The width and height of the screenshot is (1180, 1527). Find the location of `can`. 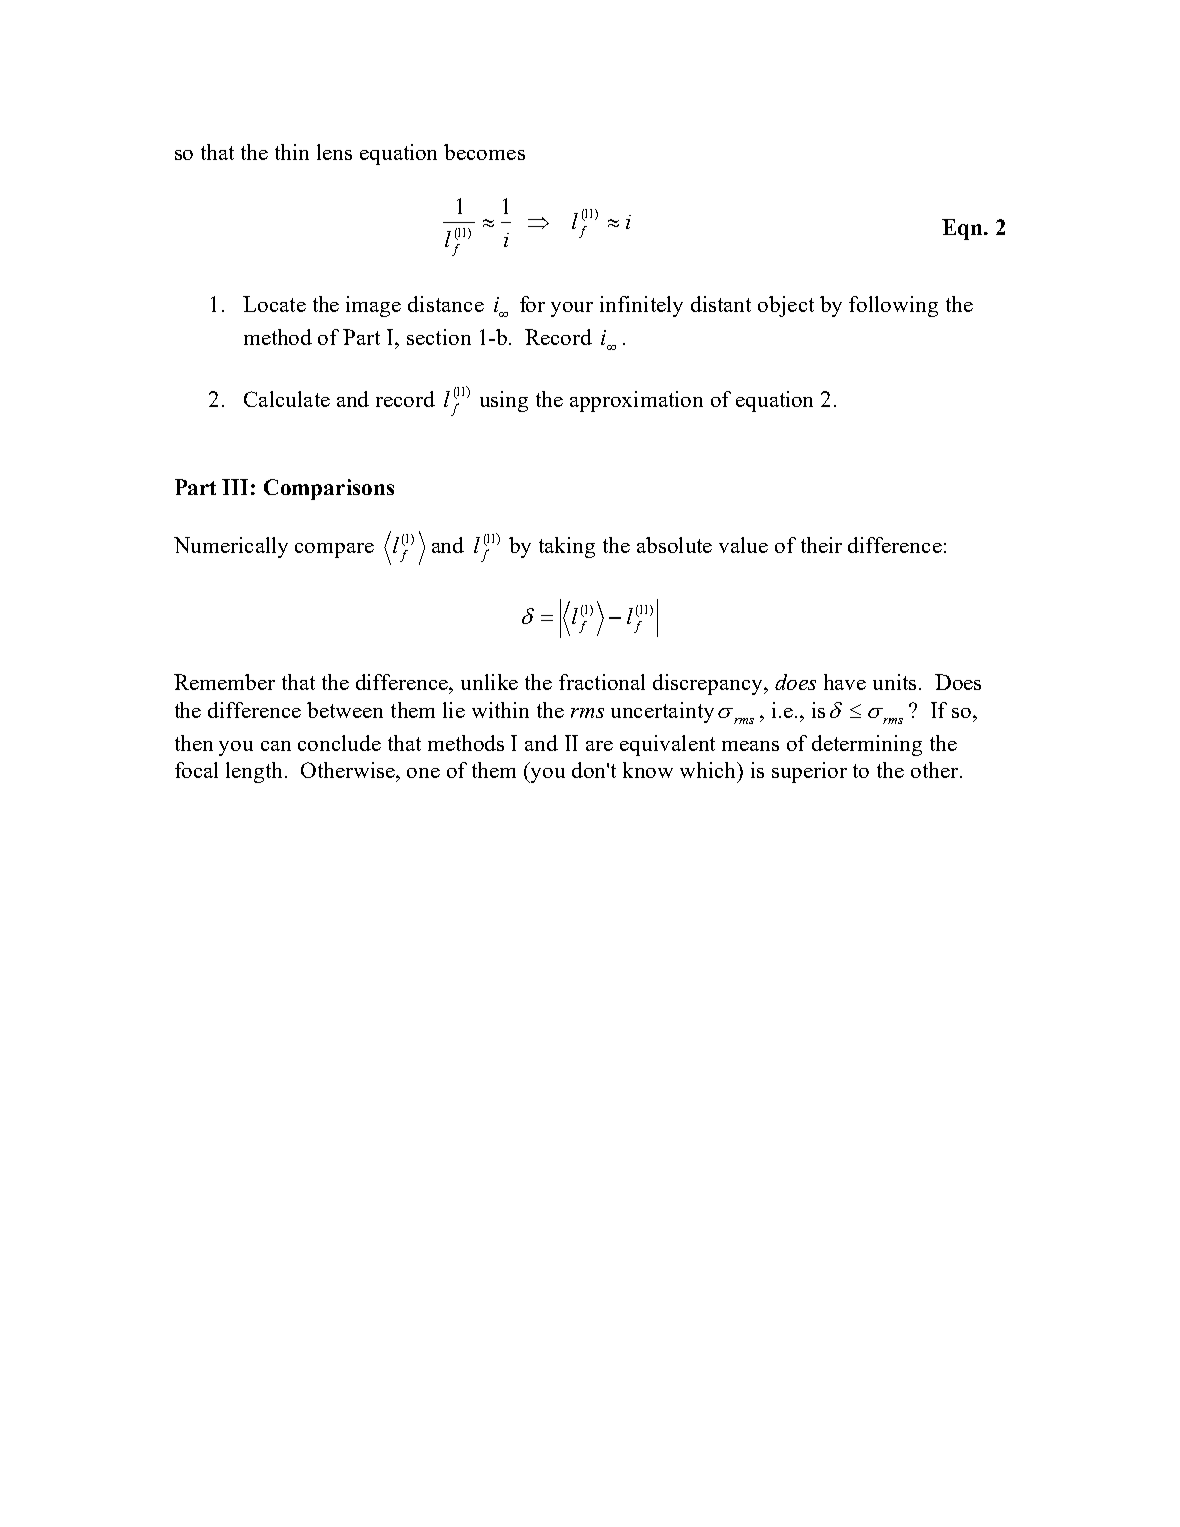

can is located at coordinates (276, 746).
